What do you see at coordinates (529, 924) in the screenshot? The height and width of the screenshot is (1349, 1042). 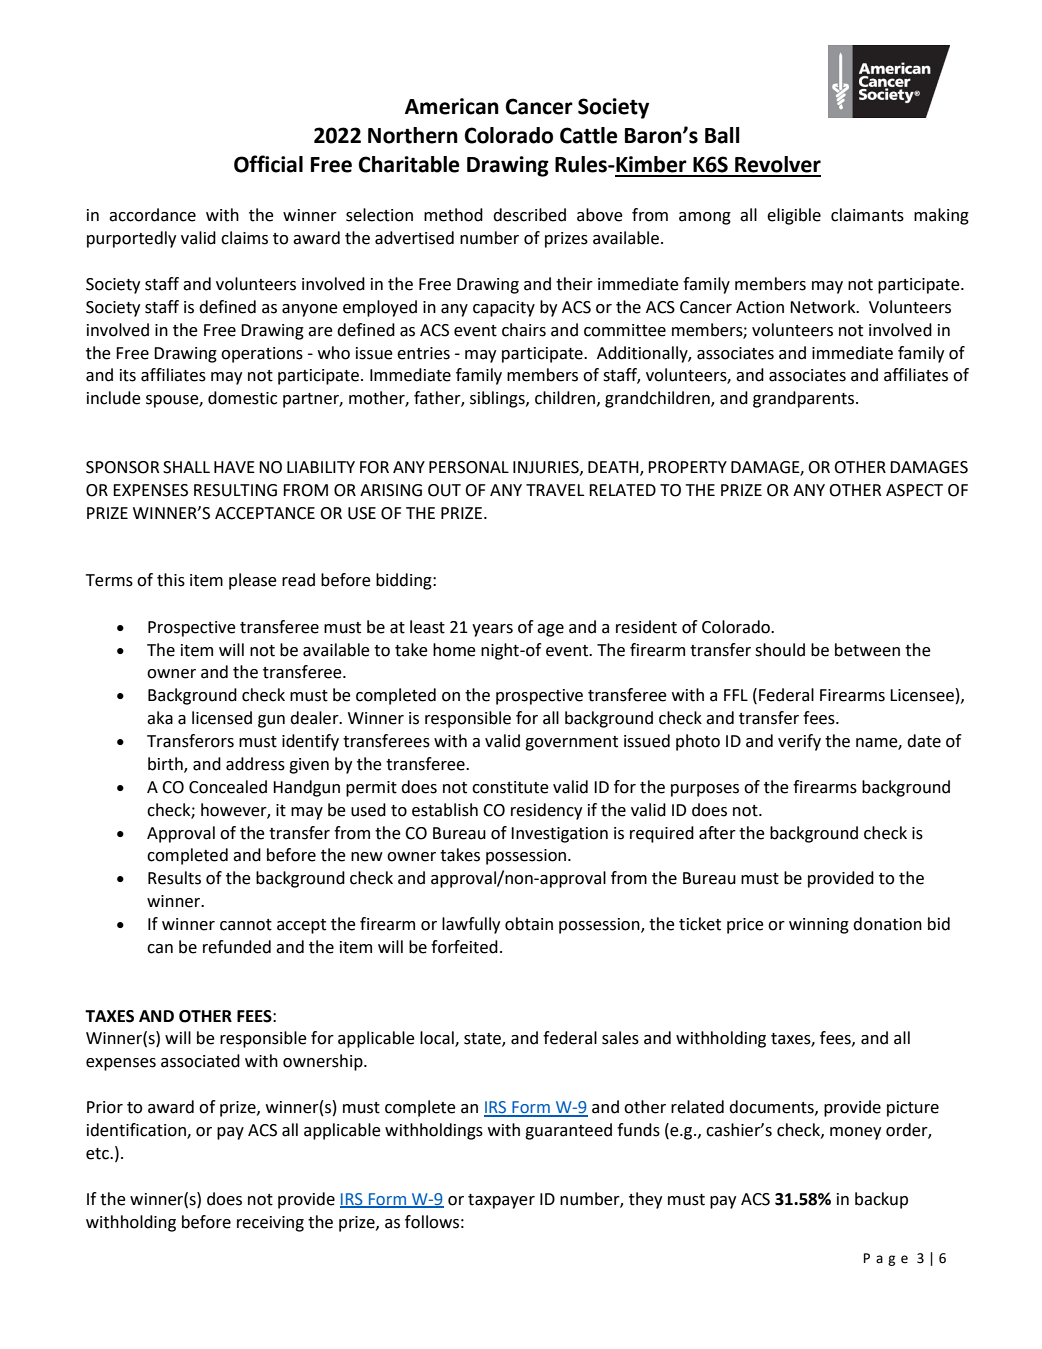 I see `obtain` at bounding box center [529, 924].
